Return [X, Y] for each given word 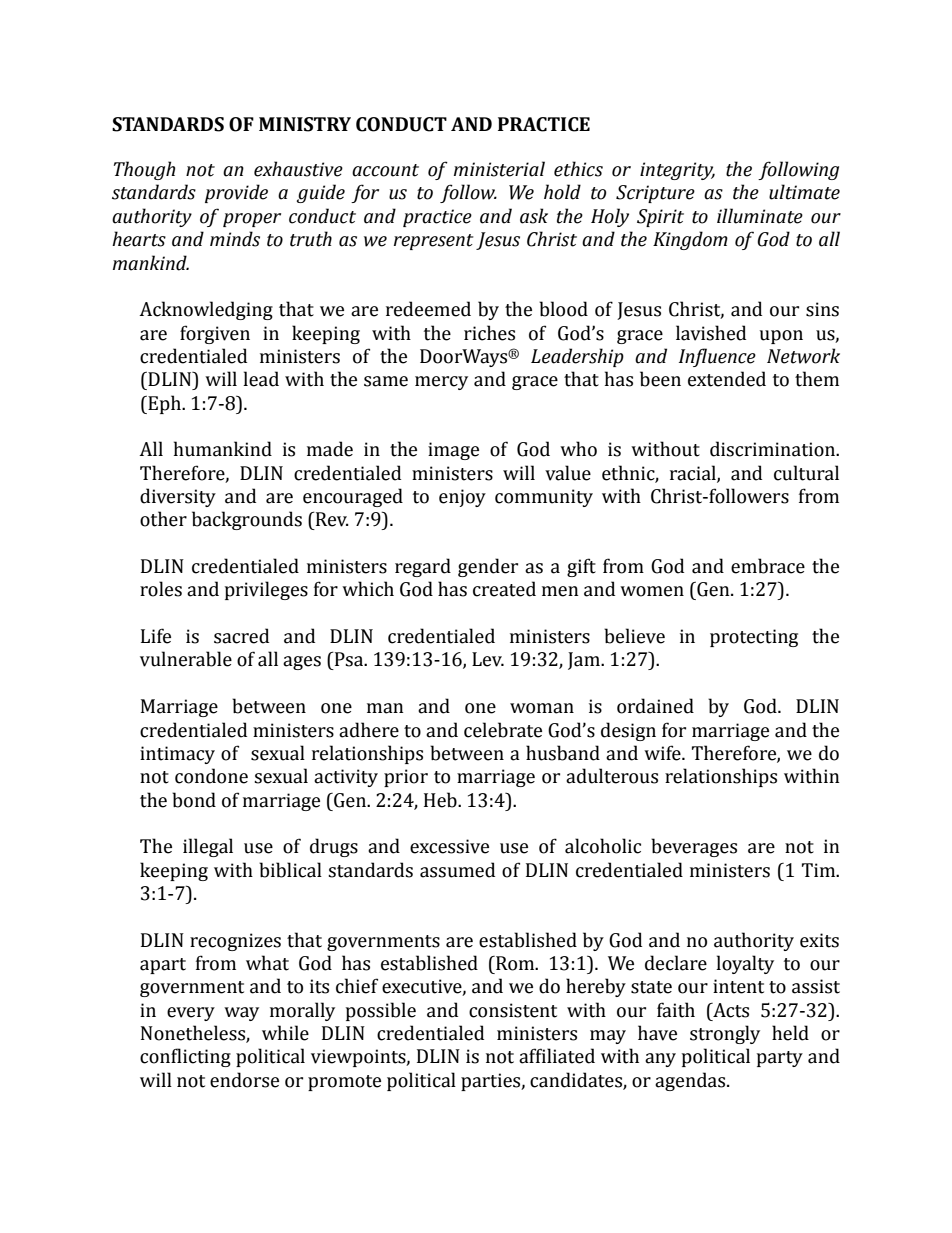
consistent [513, 1010]
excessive [449, 846]
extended [727, 379]
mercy [441, 383]
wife [663, 753]
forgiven [215, 334]
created [504, 589]
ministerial [499, 169]
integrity [677, 171]
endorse [244, 1080]
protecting [754, 638]
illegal [208, 847]
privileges [266, 590]
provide [236, 193]
